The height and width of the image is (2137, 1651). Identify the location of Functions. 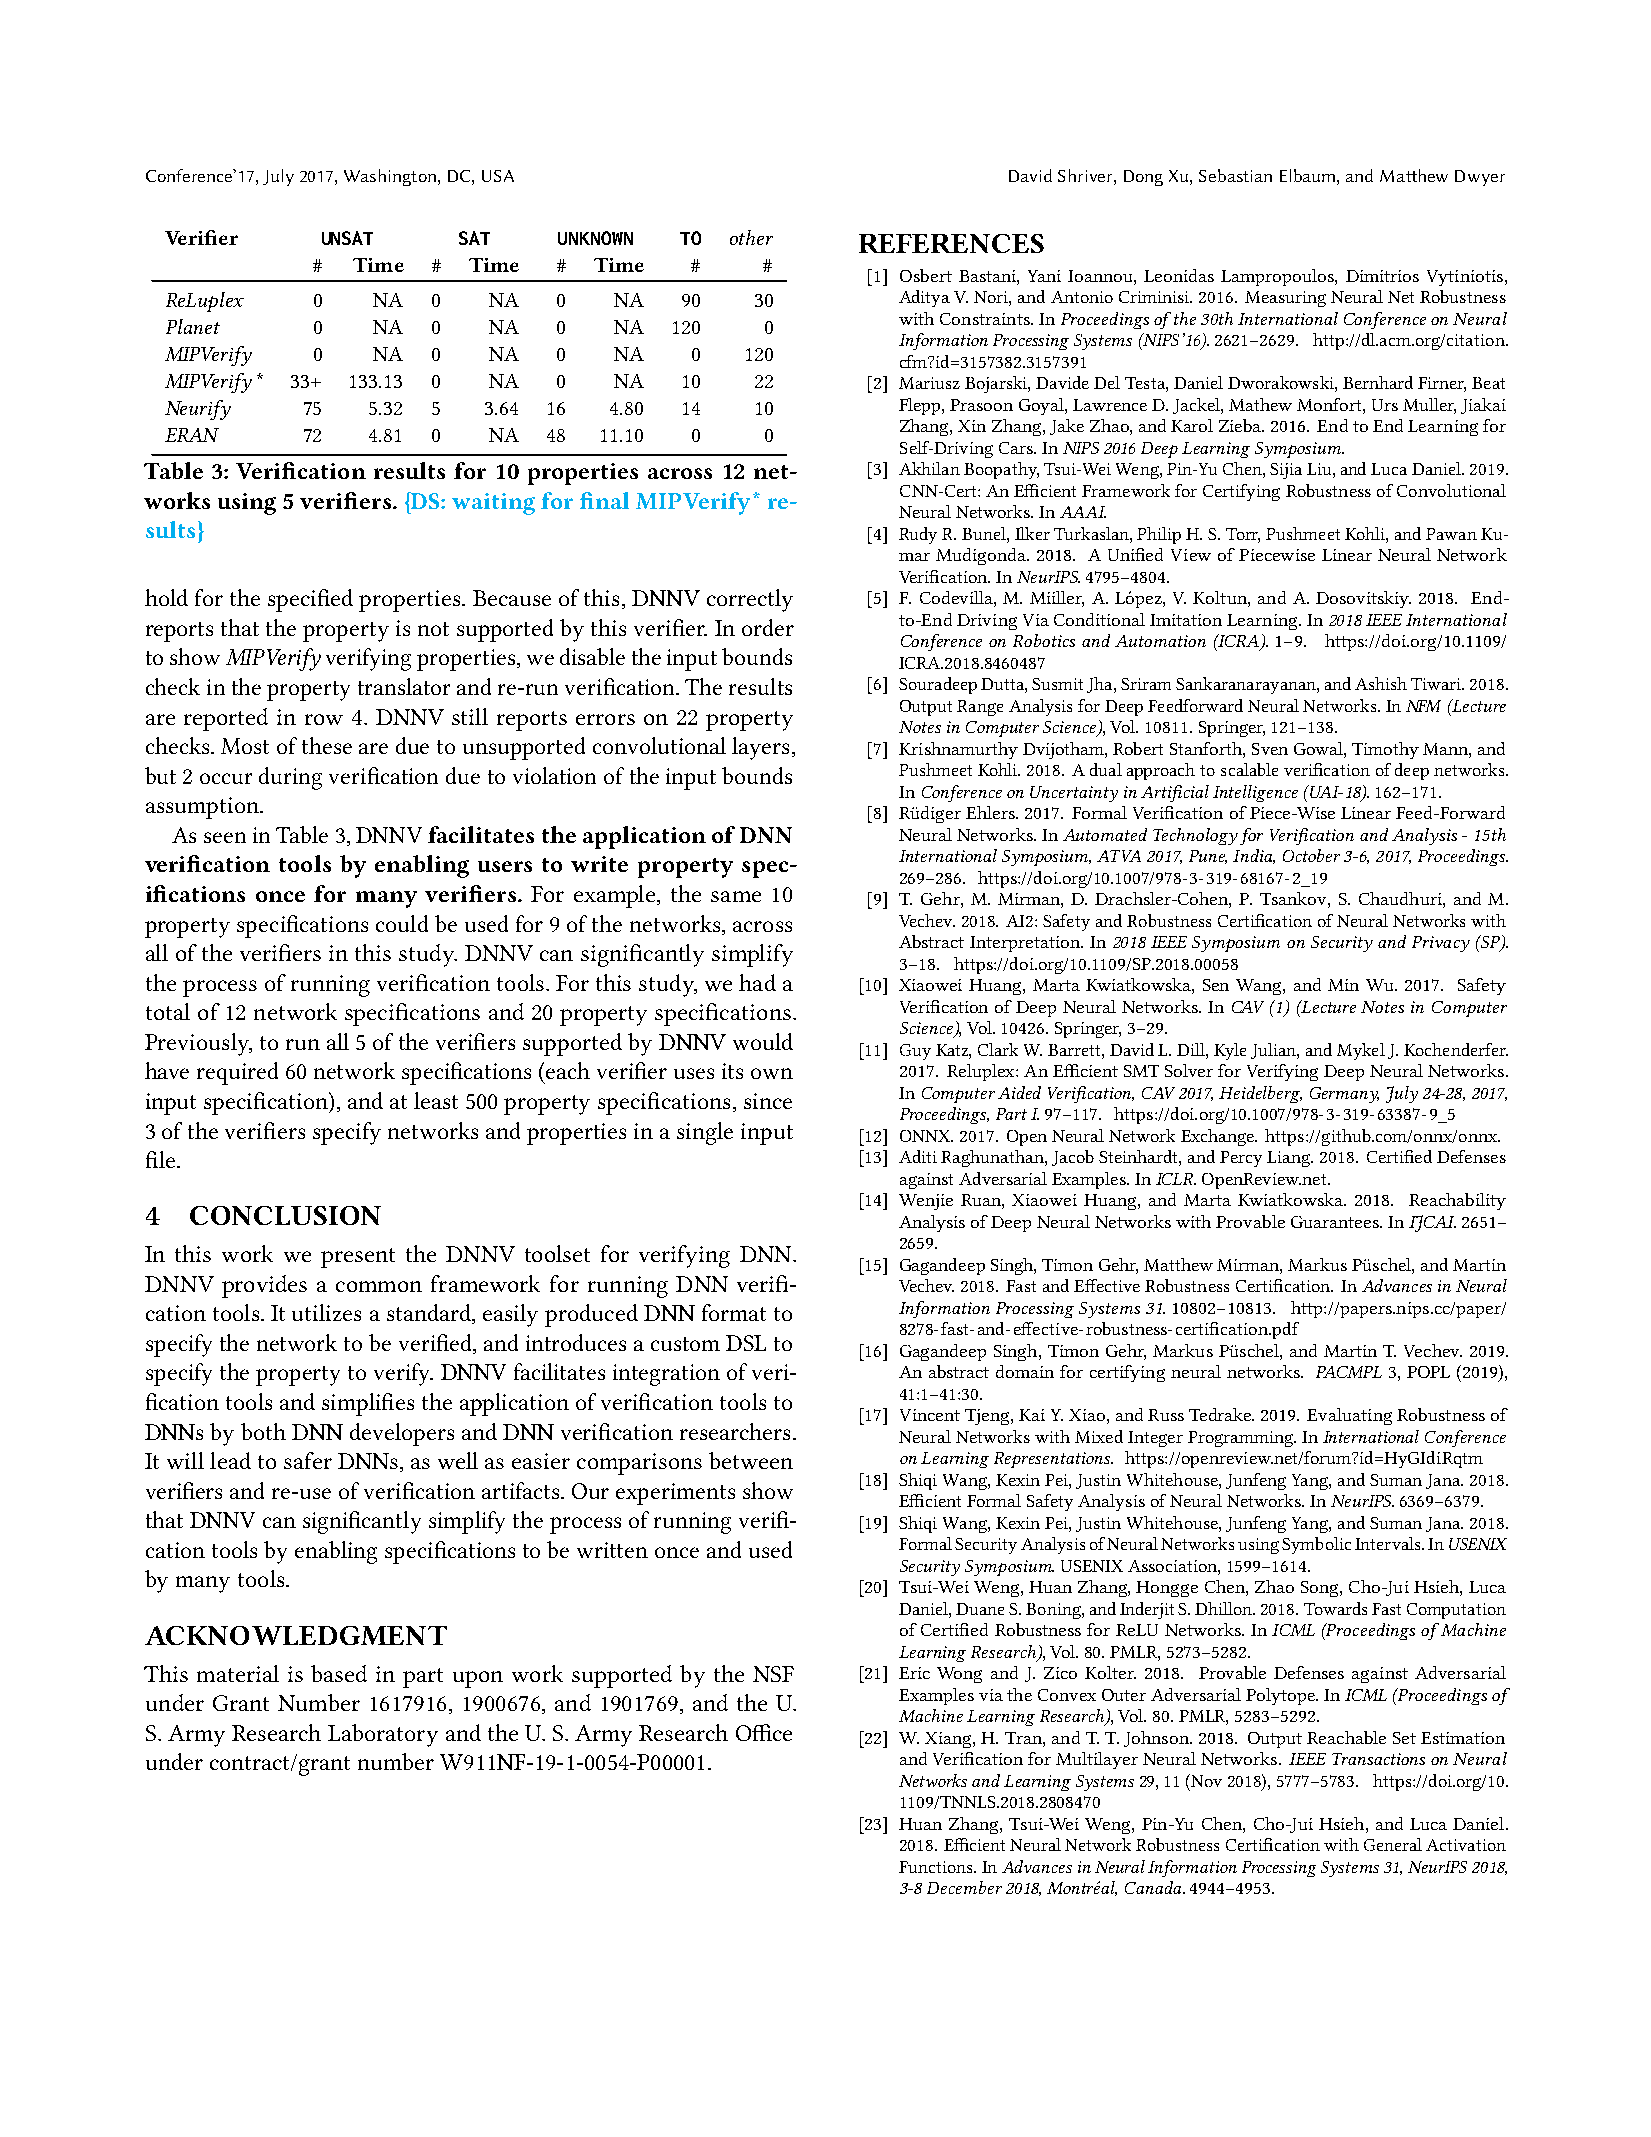
(937, 1867).
